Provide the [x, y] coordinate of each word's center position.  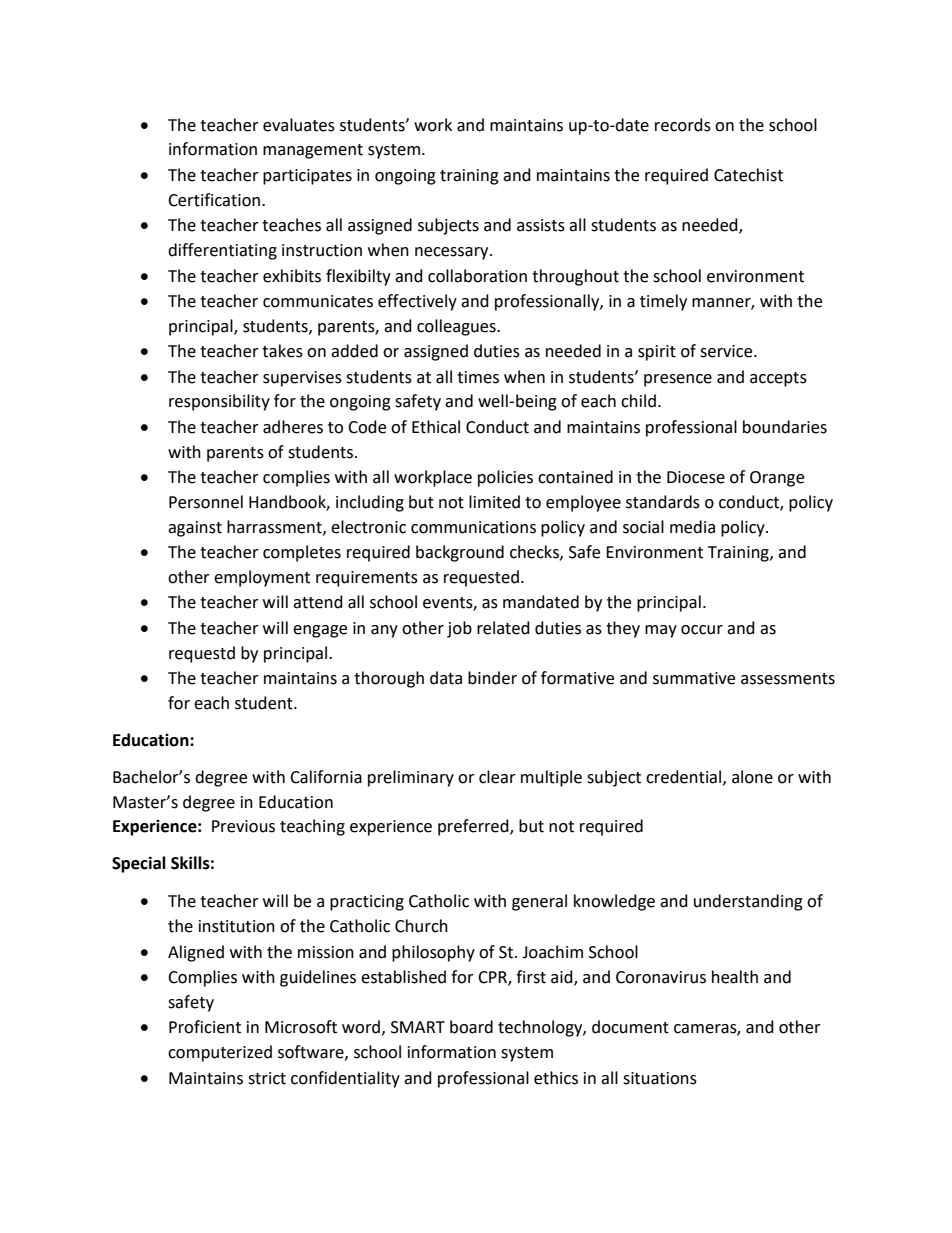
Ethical [436, 427]
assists [541, 225]
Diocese [696, 477]
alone [752, 777]
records [683, 125]
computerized [220, 1053]
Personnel [206, 502]
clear [497, 777]
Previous [243, 826]
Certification [215, 200]
